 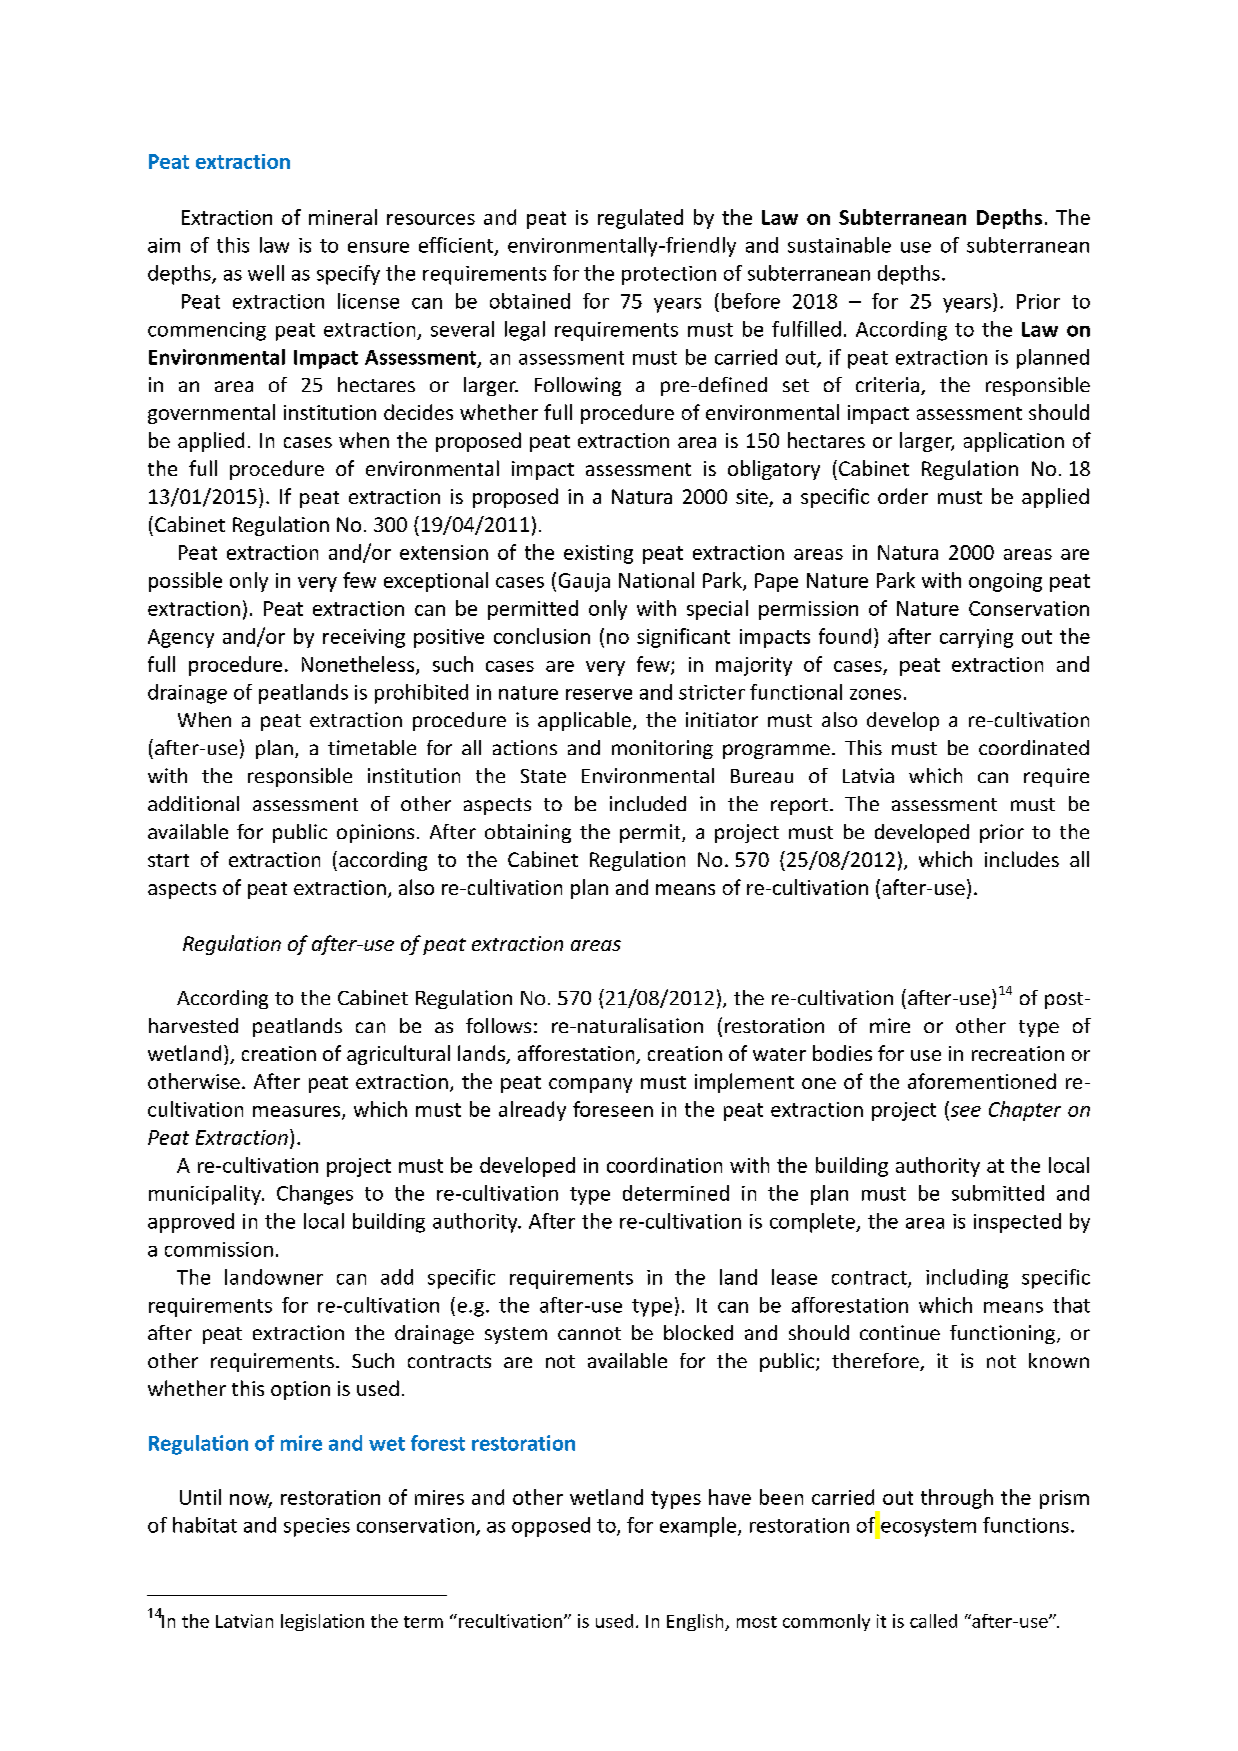 What do you see at coordinates (1022, 859) in the screenshot?
I see `includes` at bounding box center [1022, 859].
